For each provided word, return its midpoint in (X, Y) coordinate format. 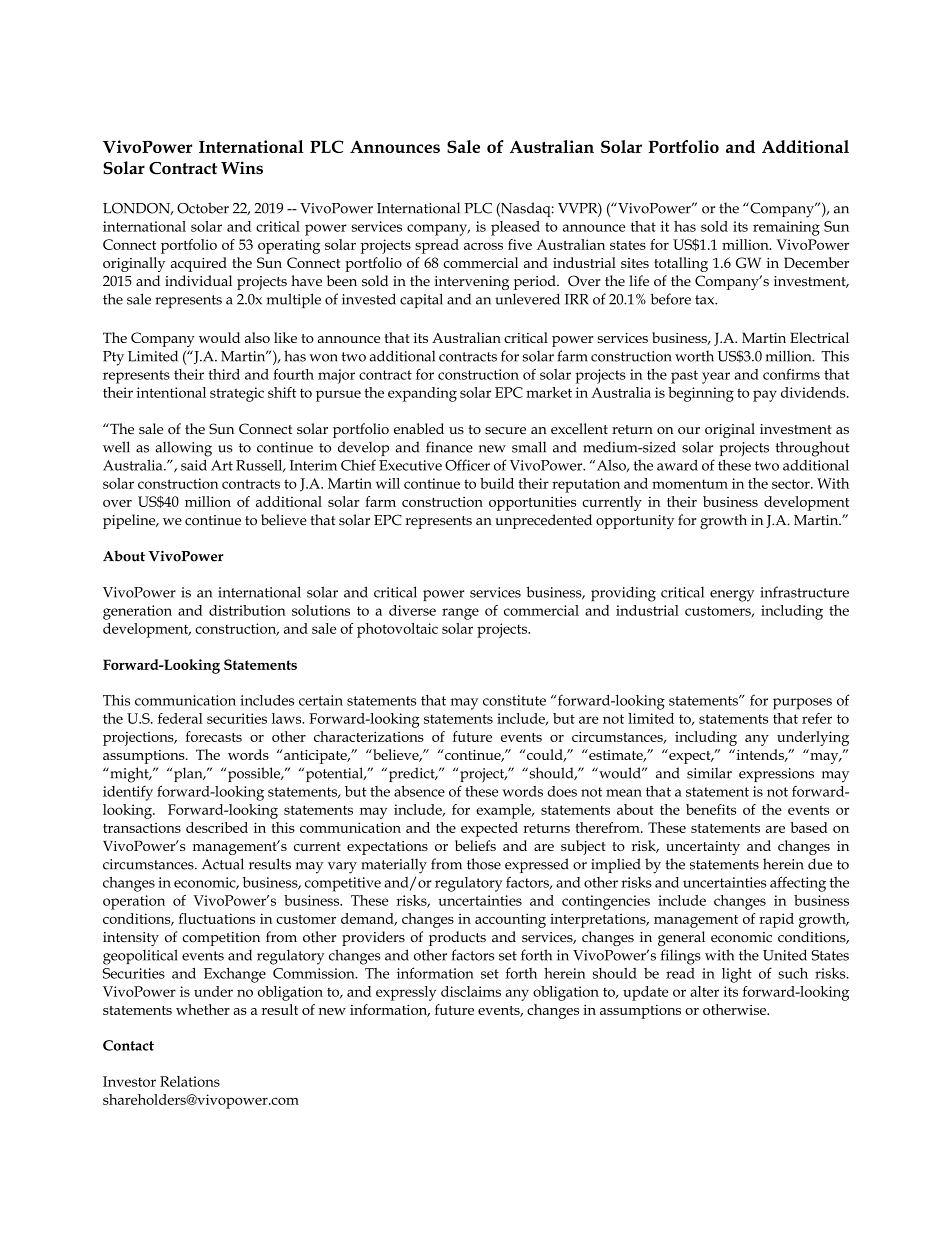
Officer (467, 465)
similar (709, 773)
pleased (515, 228)
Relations (190, 1081)
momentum (690, 484)
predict (411, 774)
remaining (786, 228)
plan (189, 774)
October (203, 208)
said (194, 465)
